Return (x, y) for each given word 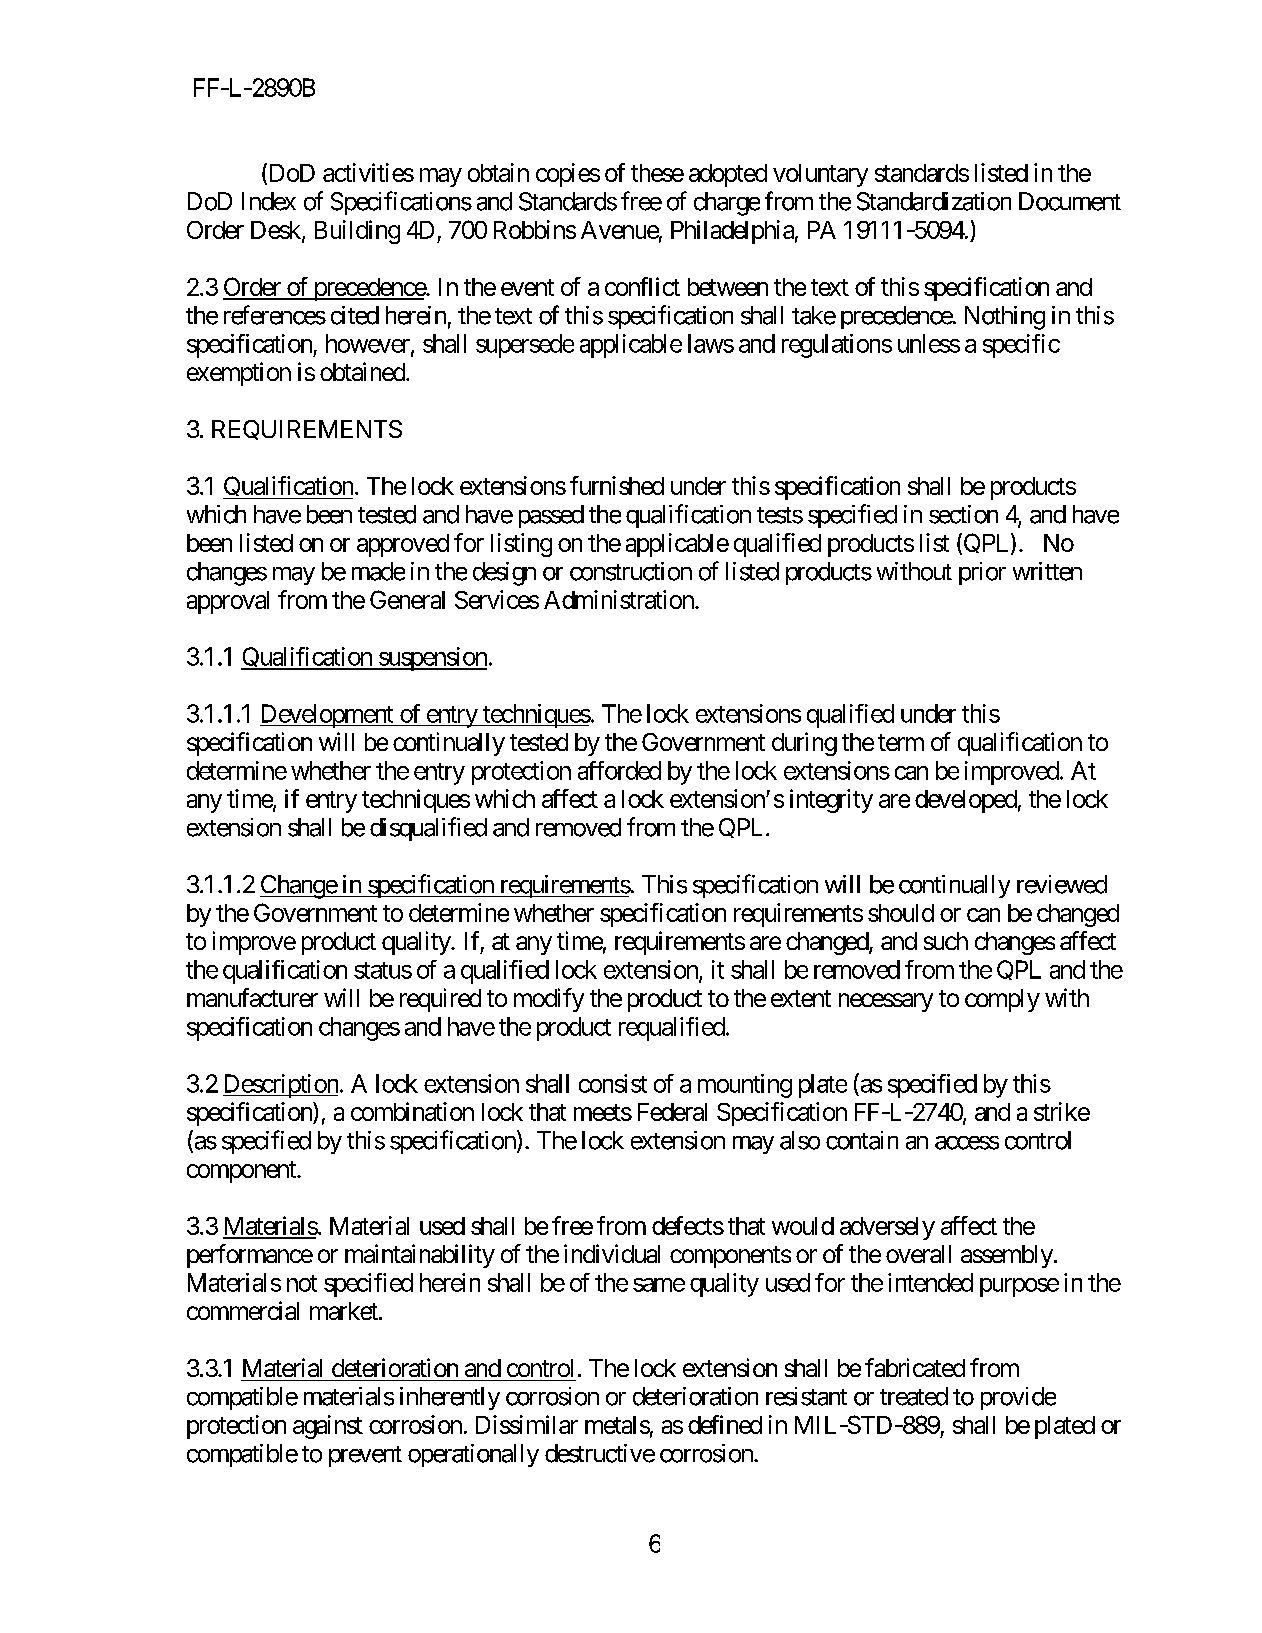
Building (357, 232)
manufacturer (252, 997)
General (407, 599)
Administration (620, 599)
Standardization (934, 201)
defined (725, 1424)
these (657, 173)
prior (982, 573)
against (328, 1427)
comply (1002, 1000)
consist (613, 1083)
